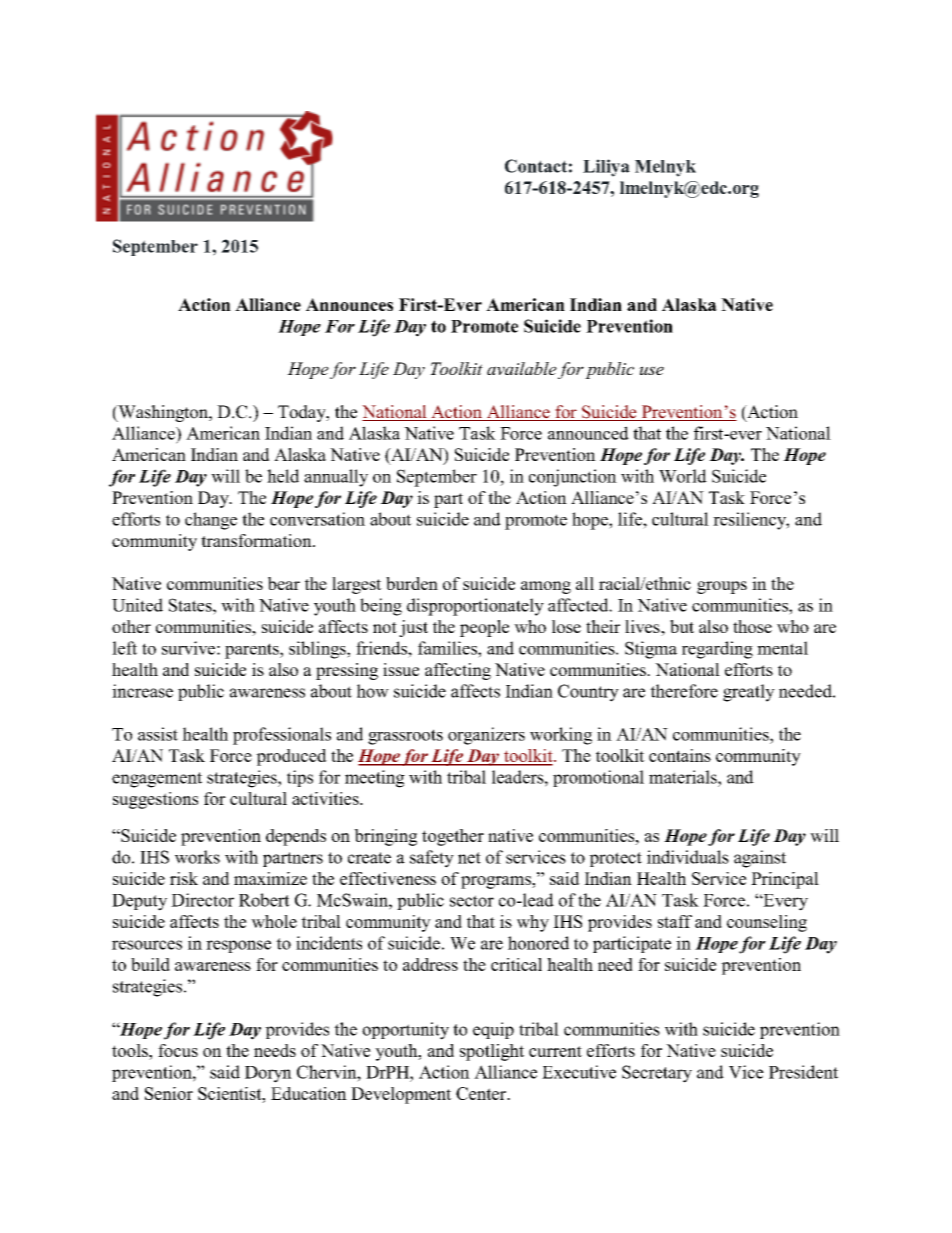 This image has height=1233, width=952. What do you see at coordinates (482, 1093) in the image?
I see `Center` at bounding box center [482, 1093].
